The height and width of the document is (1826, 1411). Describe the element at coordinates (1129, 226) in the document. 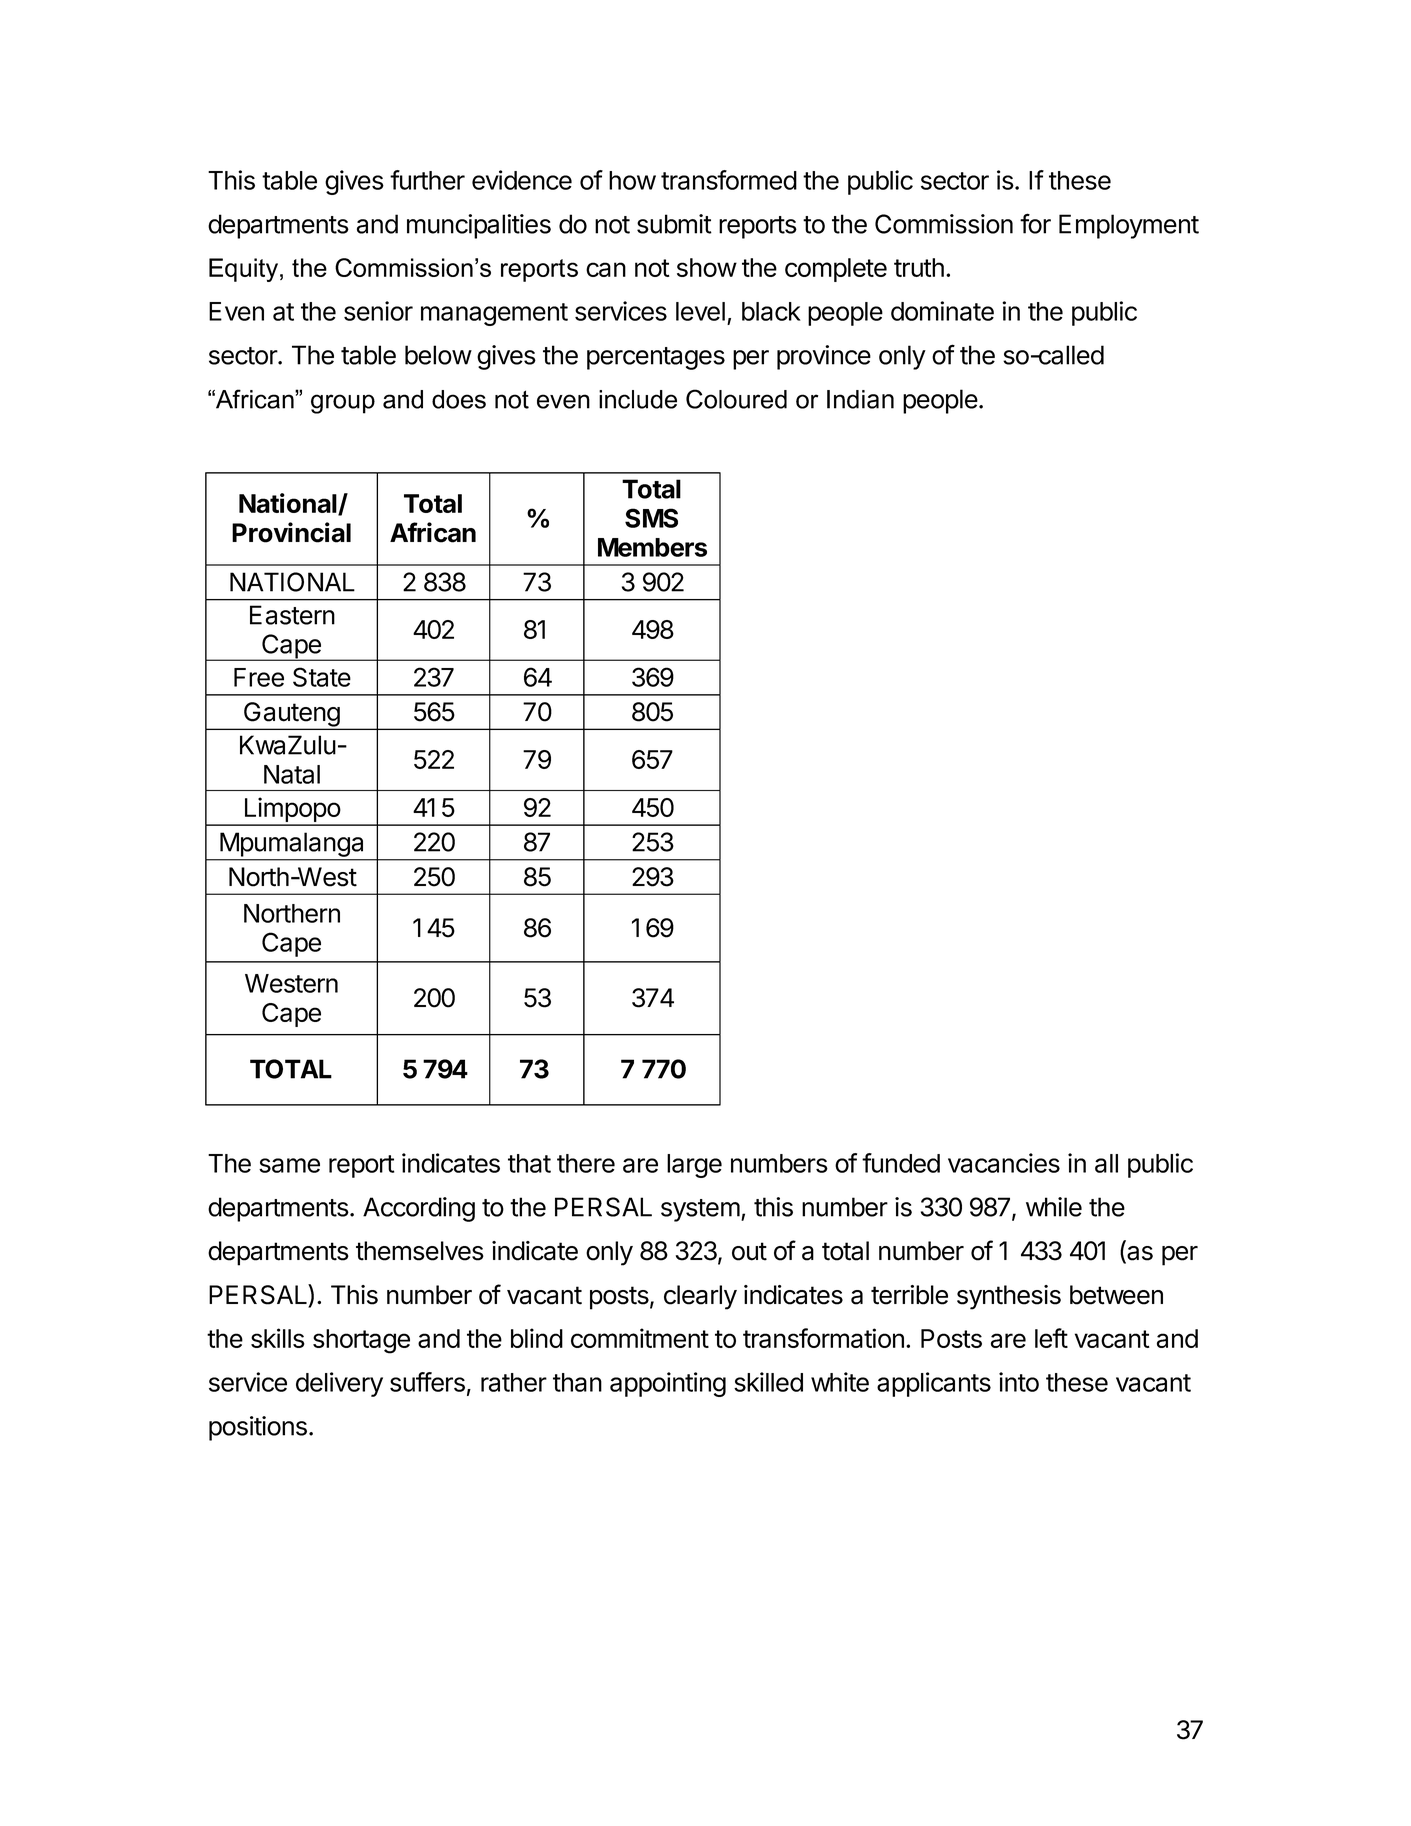

I see `Employment` at that location.
